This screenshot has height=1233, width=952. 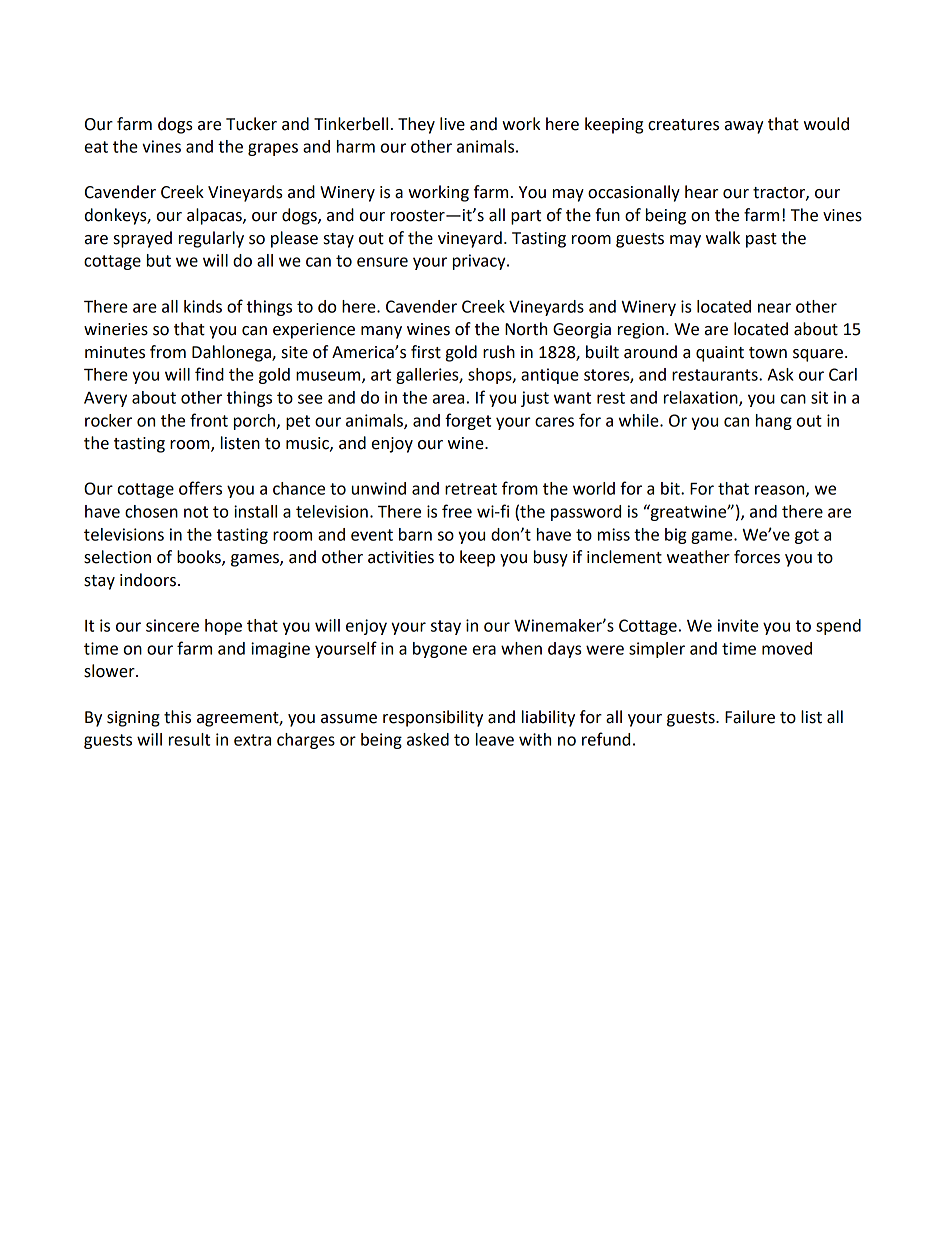 I want to click on responsibility, so click(x=433, y=718).
